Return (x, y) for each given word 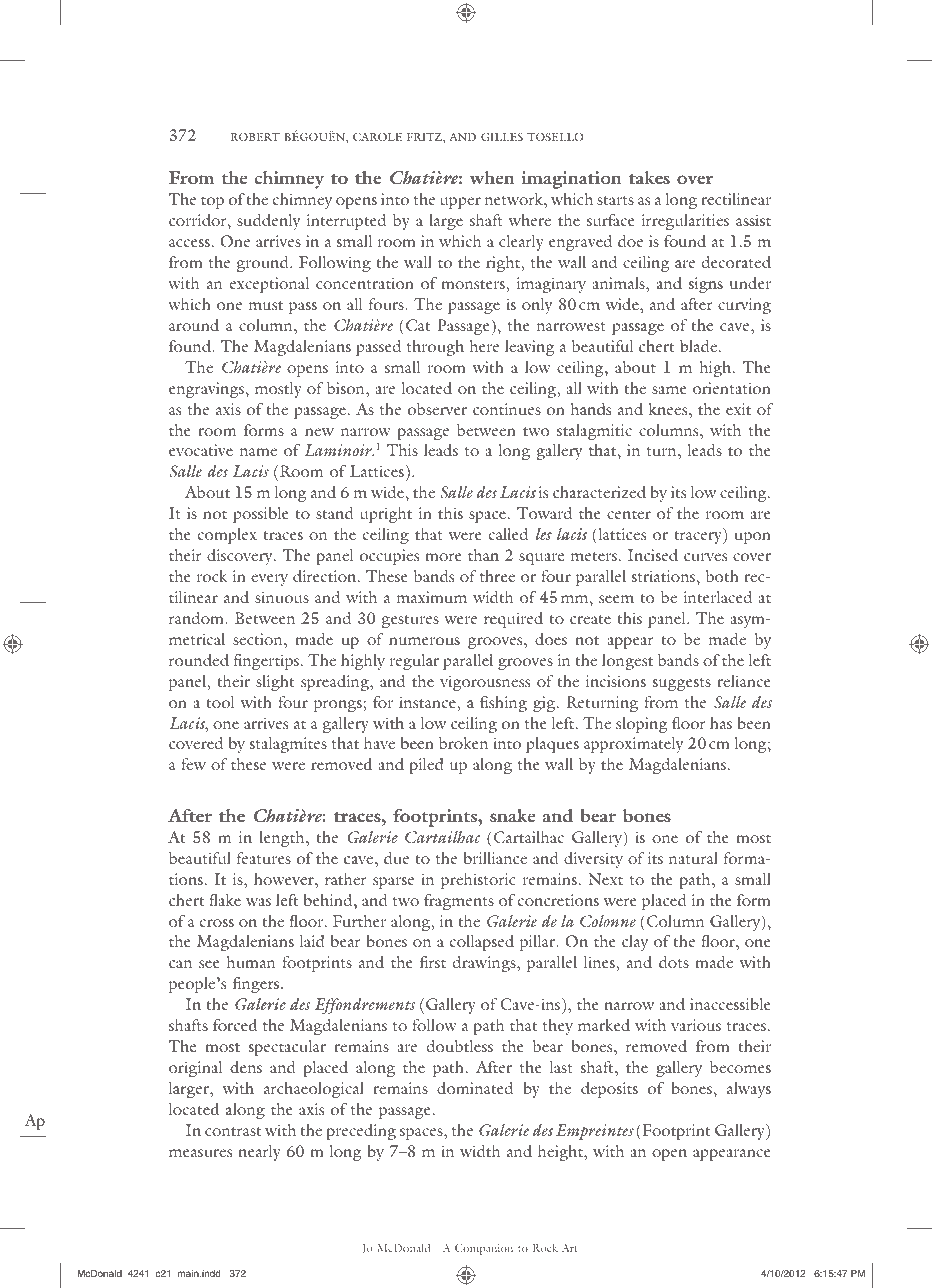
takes (649, 177)
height (562, 1153)
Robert (255, 137)
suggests (682, 684)
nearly (259, 1153)
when (492, 177)
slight (275, 683)
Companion (484, 1249)
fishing (503, 704)
